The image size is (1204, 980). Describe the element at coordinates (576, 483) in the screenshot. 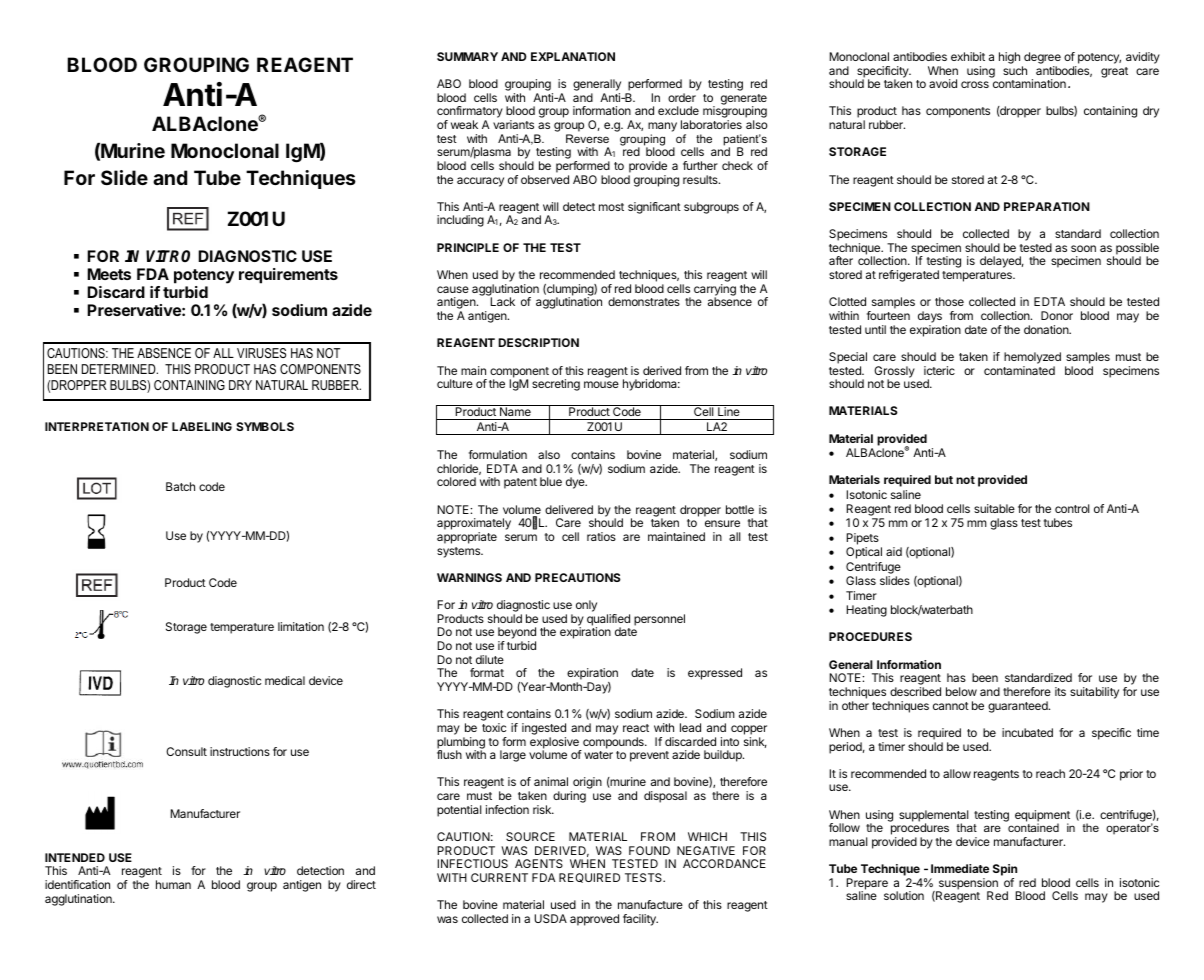

I see `dye` at that location.
